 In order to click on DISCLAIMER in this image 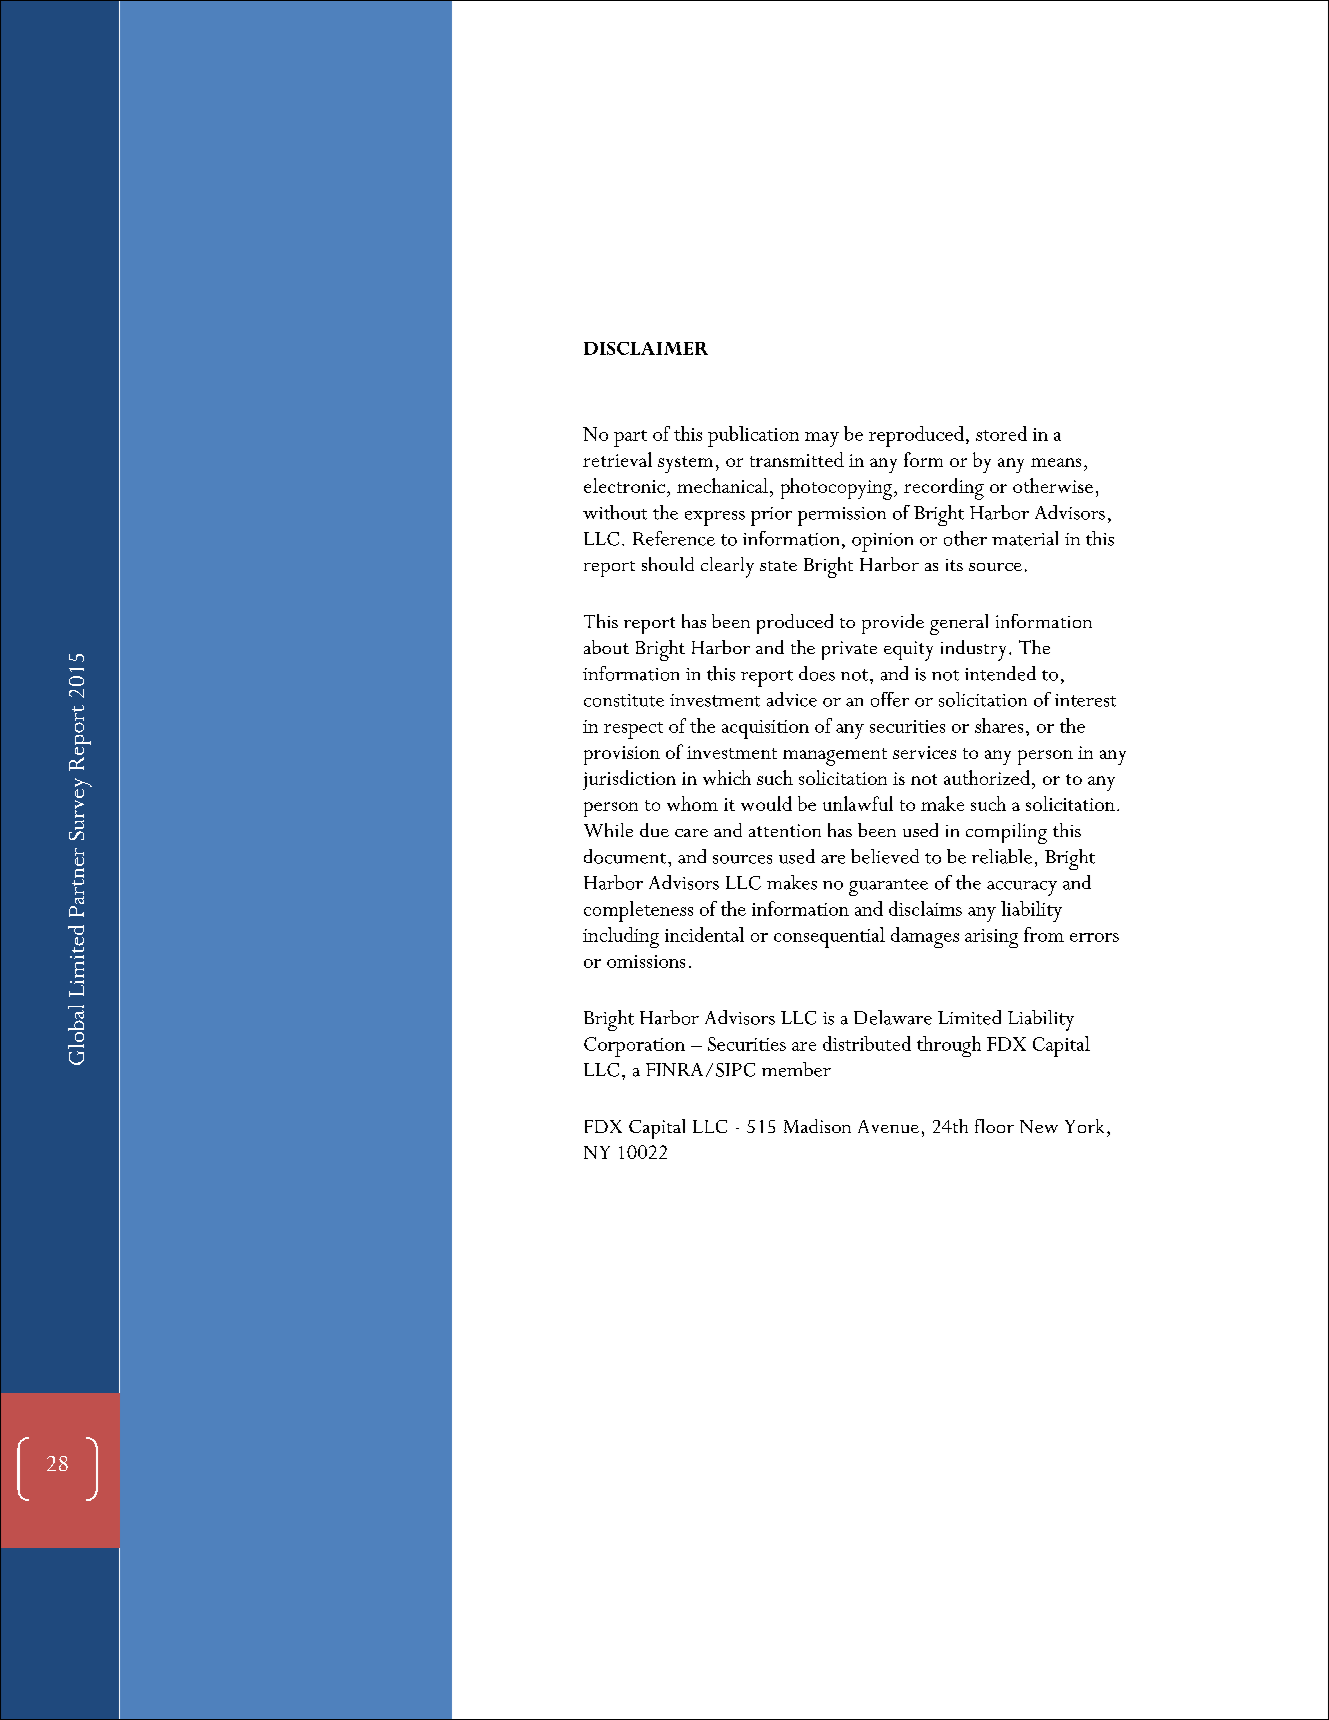, I will do `click(646, 348)`.
